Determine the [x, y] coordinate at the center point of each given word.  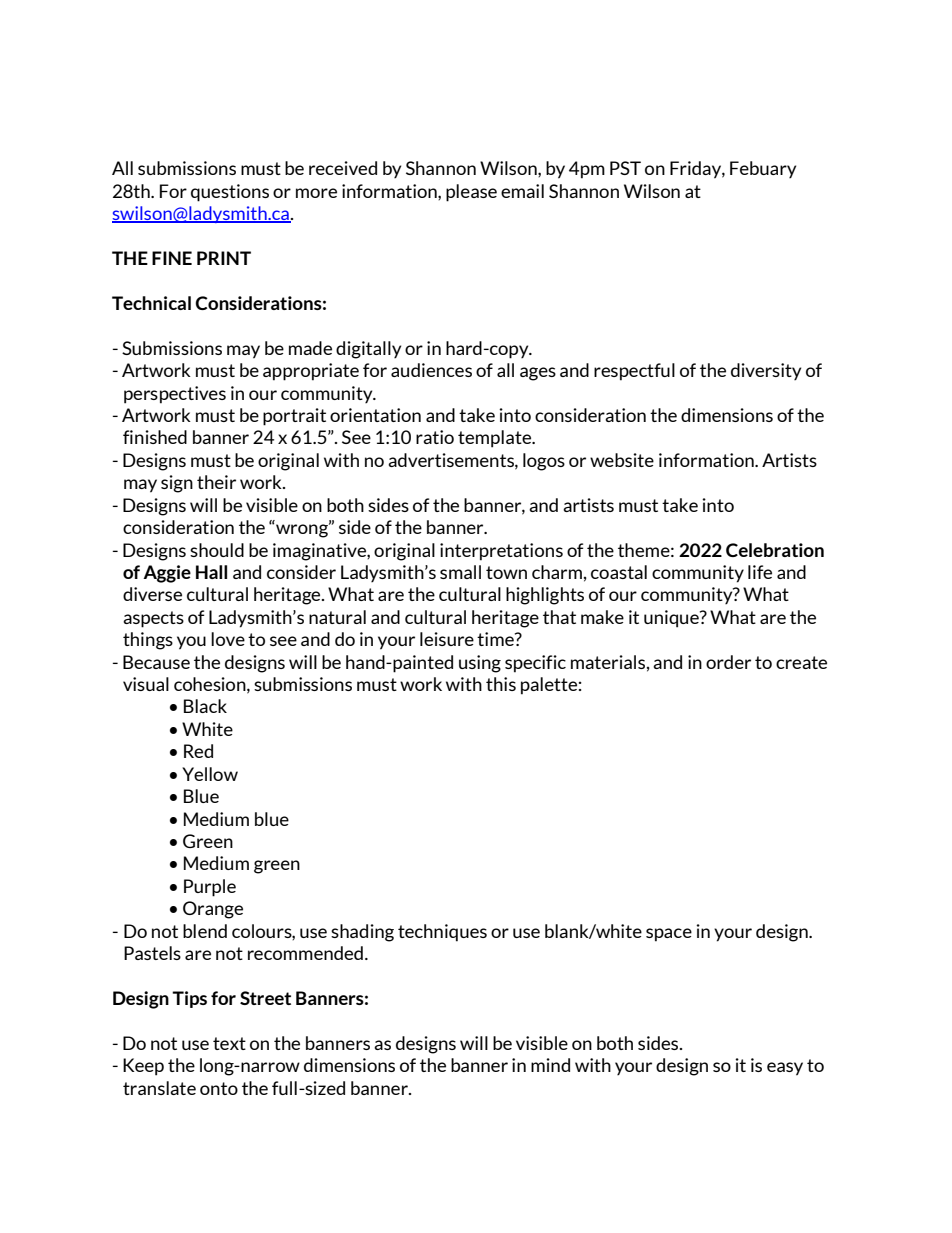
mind [550, 1065]
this [501, 684]
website [622, 460]
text [229, 1043]
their [216, 482]
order [728, 662]
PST [625, 168]
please [471, 193]
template [496, 439]
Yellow [210, 774]
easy [785, 1069]
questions [230, 193]
